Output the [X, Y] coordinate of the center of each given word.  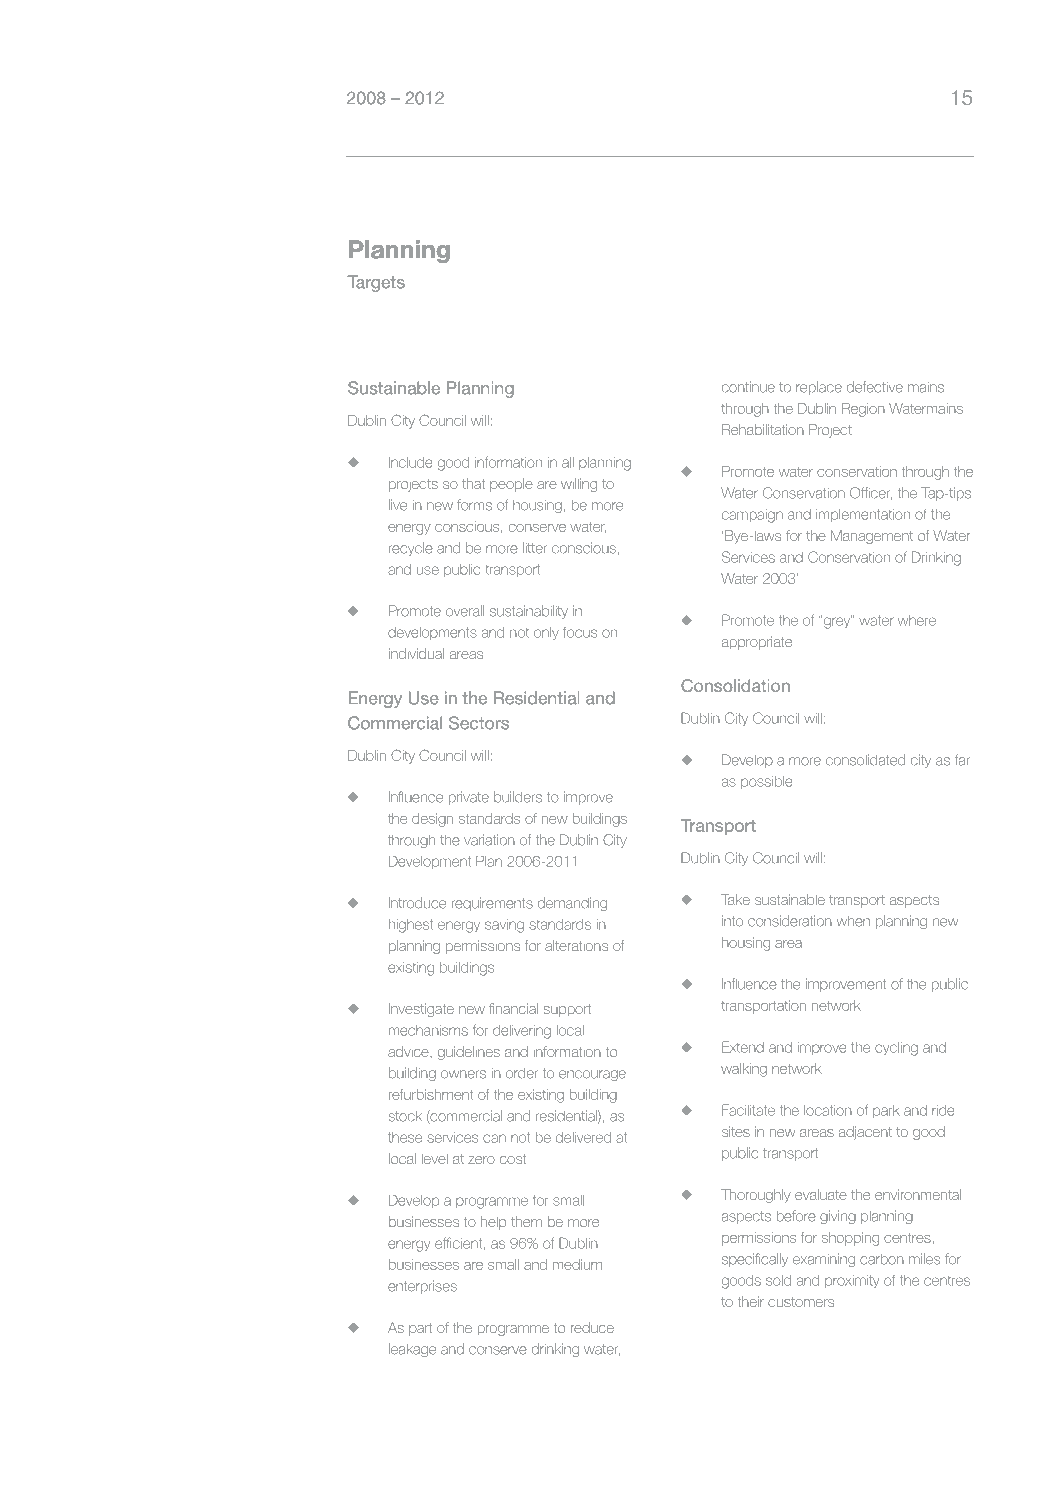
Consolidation [735, 685]
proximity [852, 1281]
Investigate [421, 1010]
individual [416, 653]
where [917, 620]
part [420, 1329]
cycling [896, 1049]
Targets [376, 283]
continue [748, 387]
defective [875, 387]
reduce [592, 1327]
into [732, 921]
